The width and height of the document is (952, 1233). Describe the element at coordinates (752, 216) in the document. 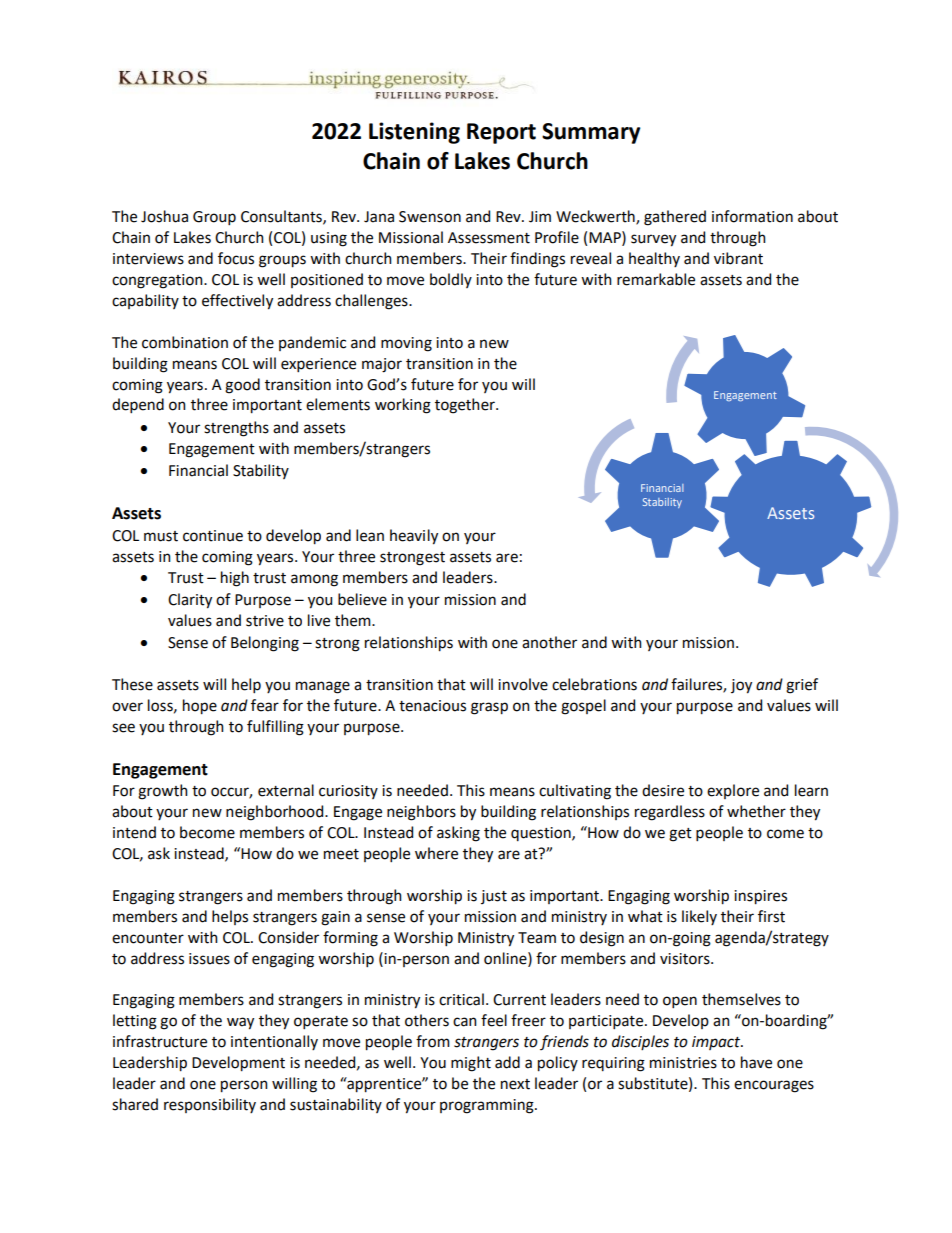

I see `information` at that location.
